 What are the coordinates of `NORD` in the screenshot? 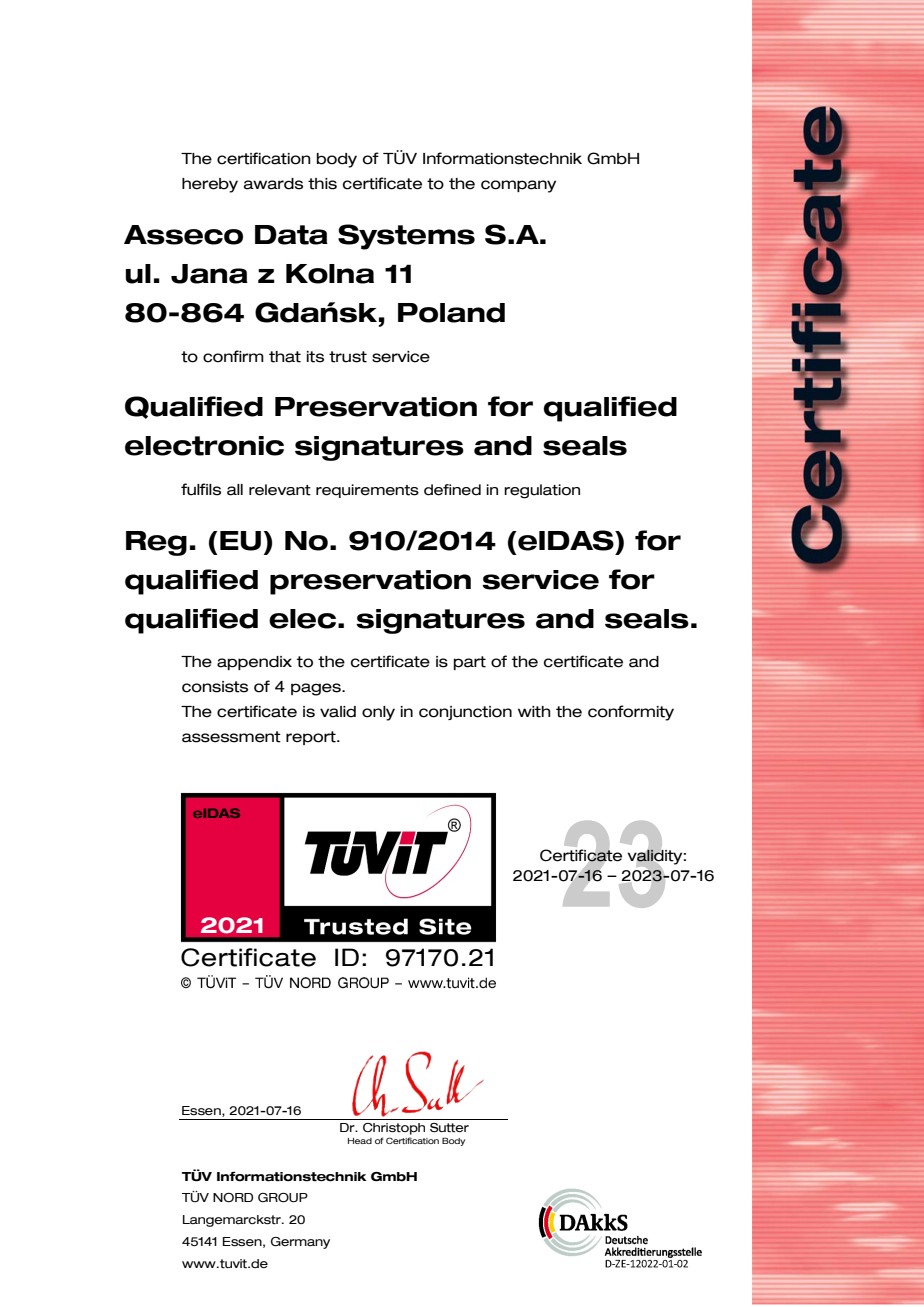 It's located at (233, 1198).
